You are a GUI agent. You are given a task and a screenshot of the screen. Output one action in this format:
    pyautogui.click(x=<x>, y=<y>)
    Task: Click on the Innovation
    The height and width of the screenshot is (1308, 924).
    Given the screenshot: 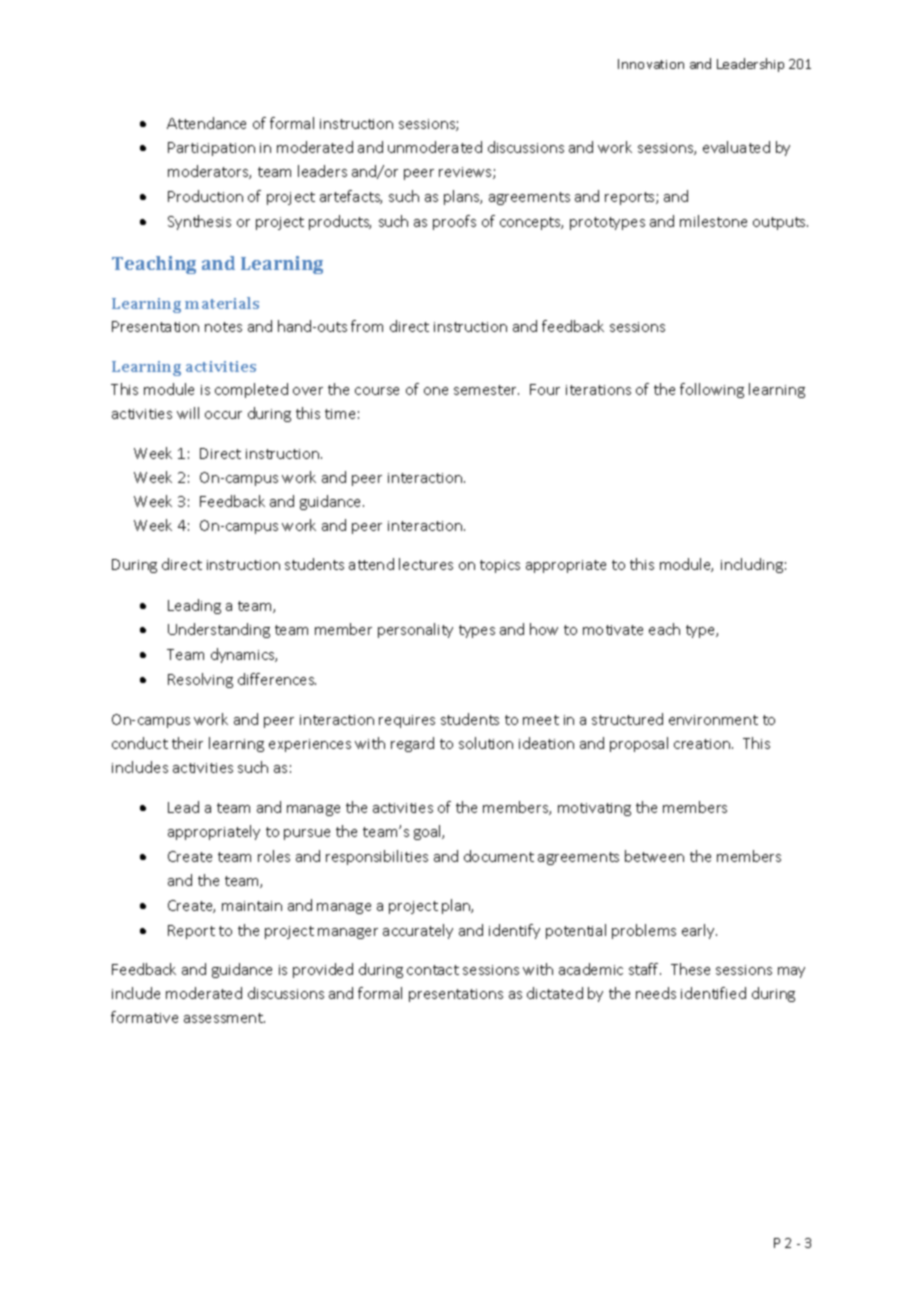 What is the action you would take?
    pyautogui.click(x=651, y=64)
